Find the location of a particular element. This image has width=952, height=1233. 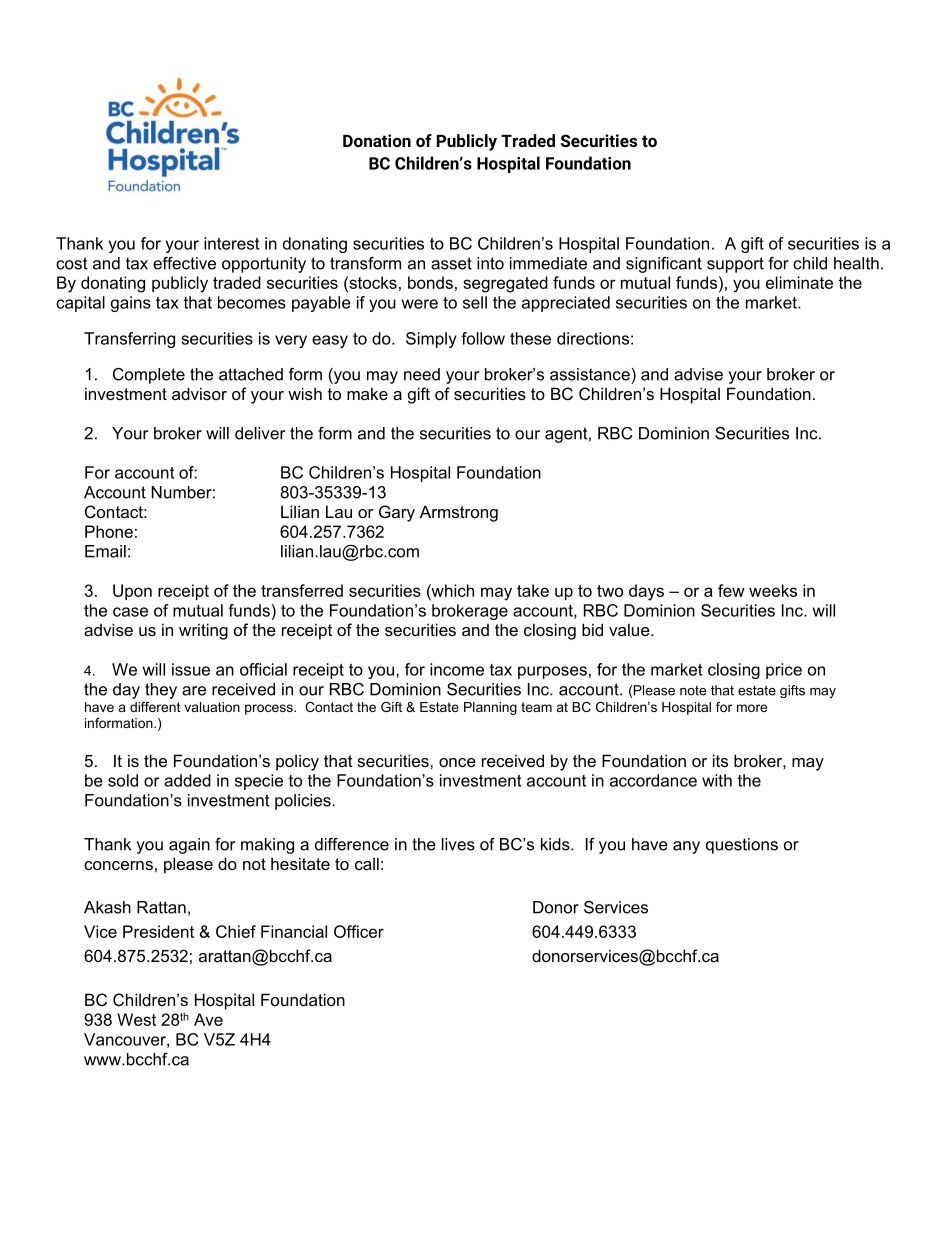

weeks is located at coordinates (773, 590).
